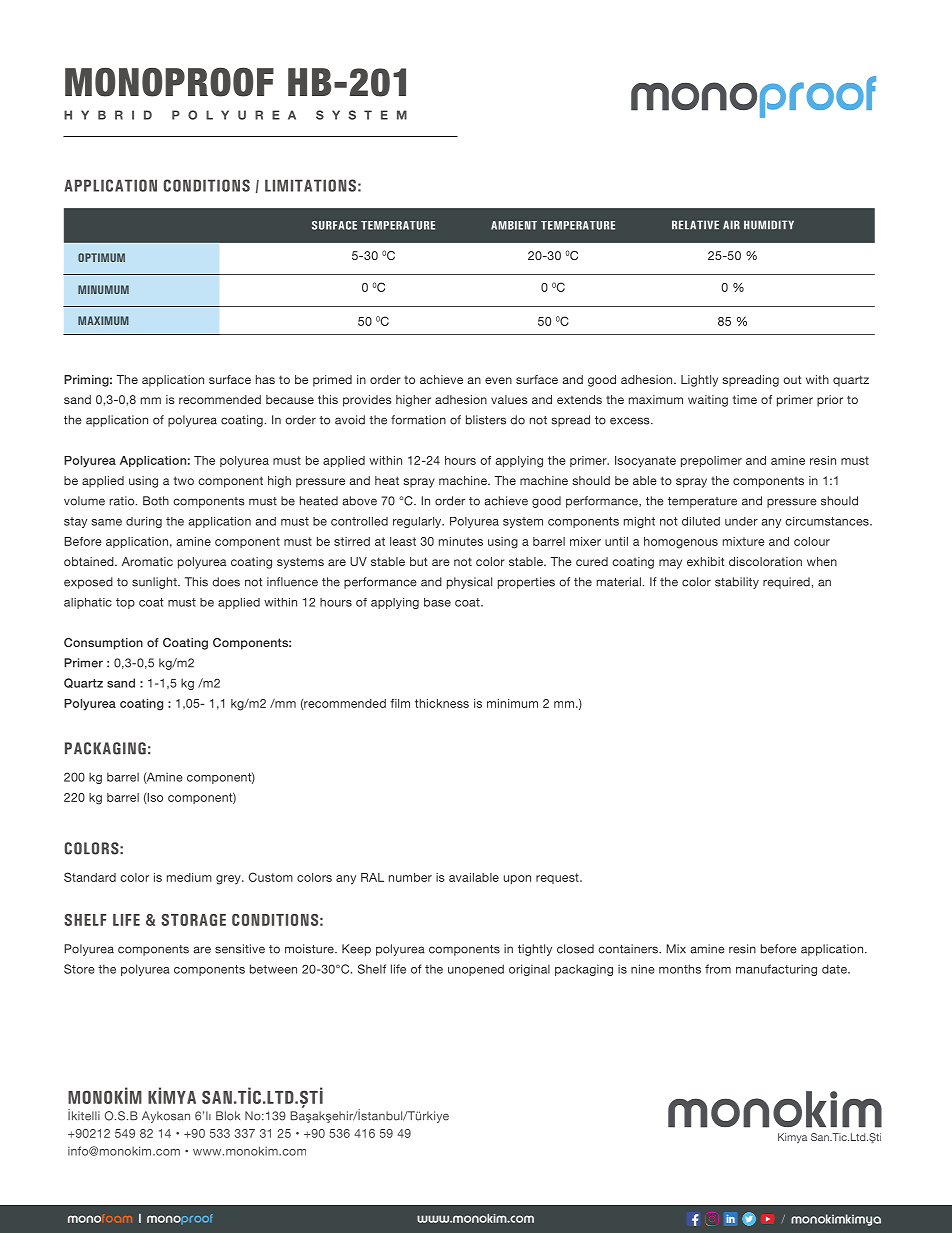 This document has width=952, height=1233. Describe the element at coordinates (228, 1116) in the document. I see `Blok` at that location.
